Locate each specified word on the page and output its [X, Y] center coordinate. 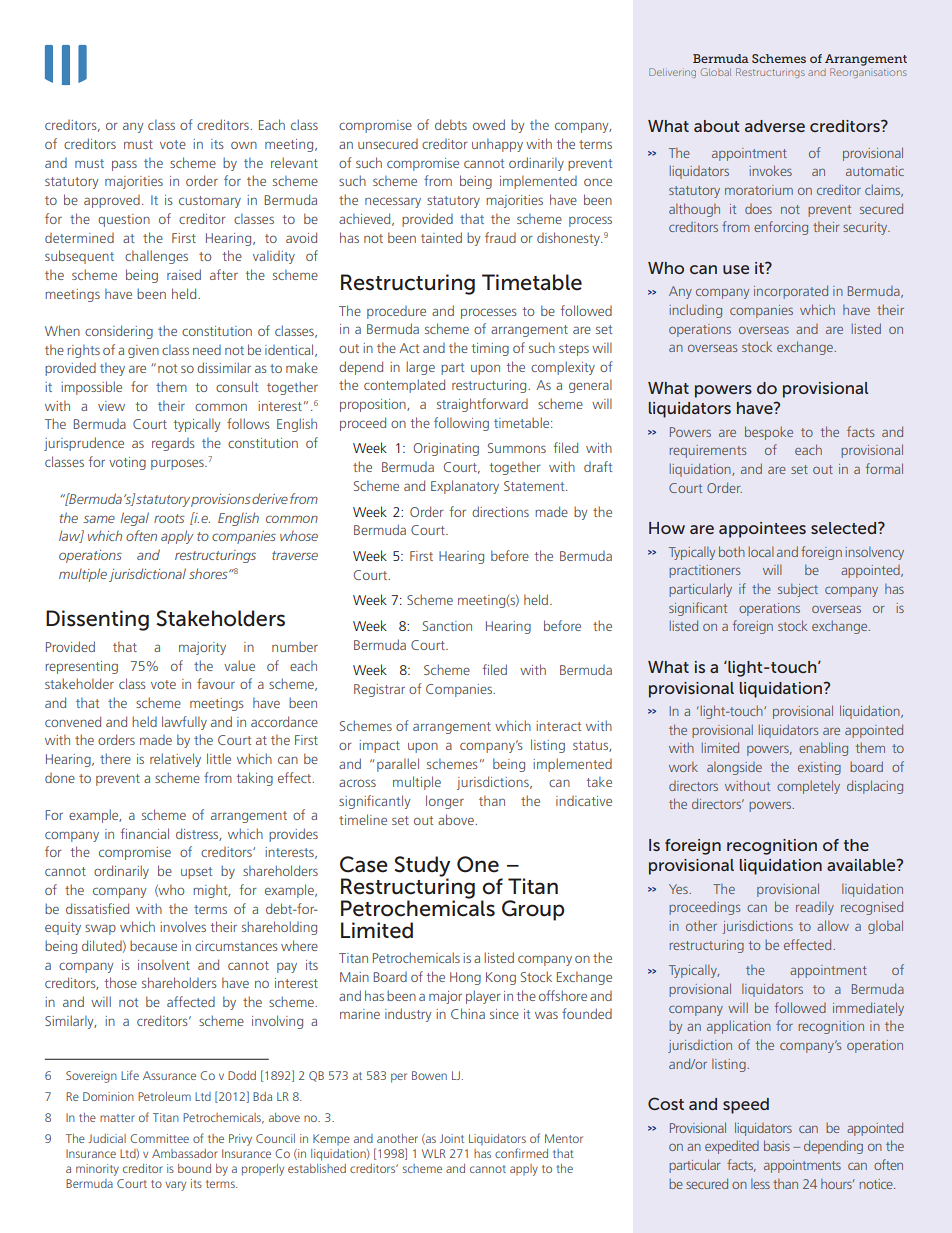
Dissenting [97, 620]
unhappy [497, 145]
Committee [159, 1138]
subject [798, 590]
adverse [775, 126]
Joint [452, 1138]
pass [124, 165]
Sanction [447, 626]
